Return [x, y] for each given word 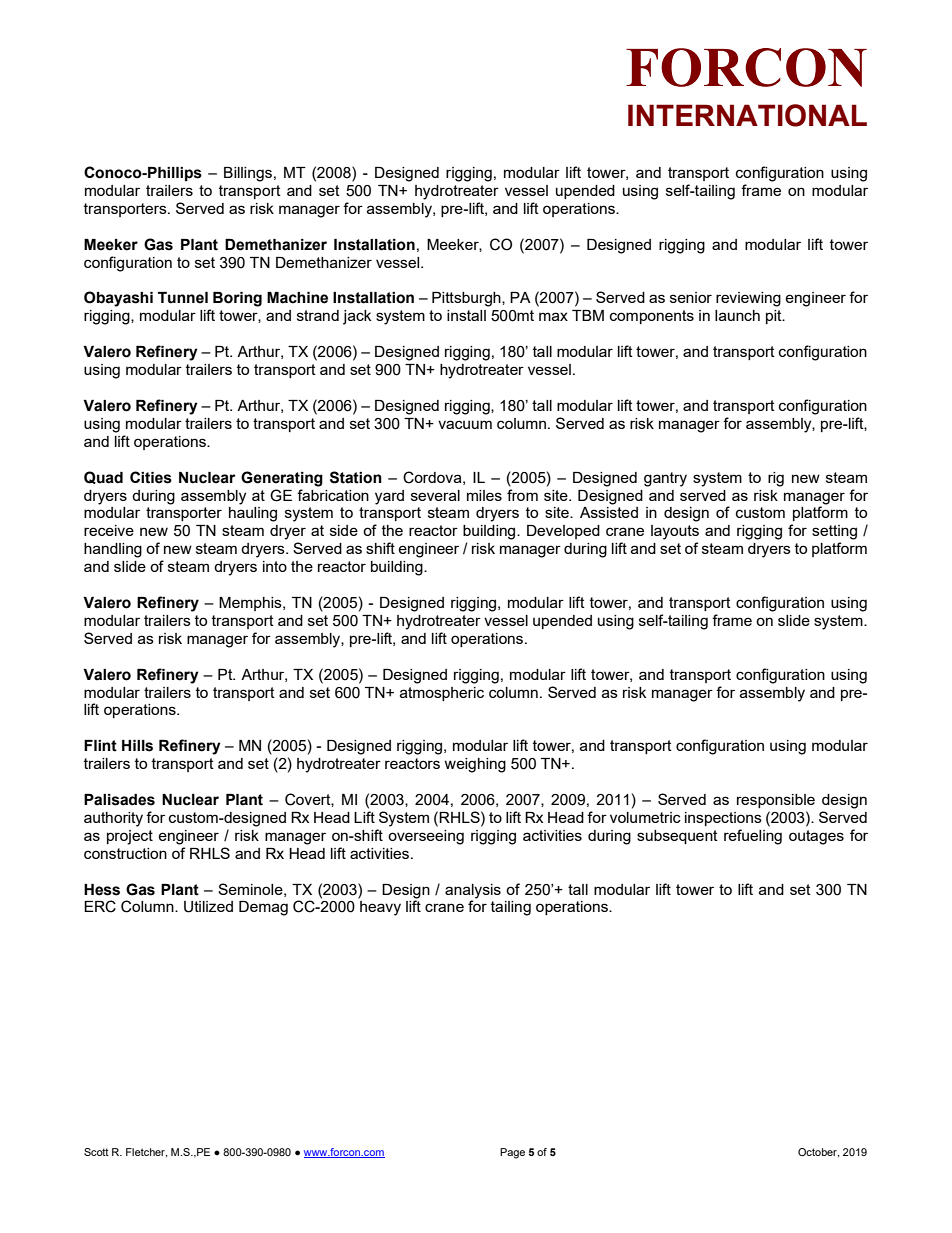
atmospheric [442, 694]
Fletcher [146, 1153]
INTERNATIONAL [747, 115]
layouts [675, 532]
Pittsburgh [467, 299]
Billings [248, 174]
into [275, 566]
